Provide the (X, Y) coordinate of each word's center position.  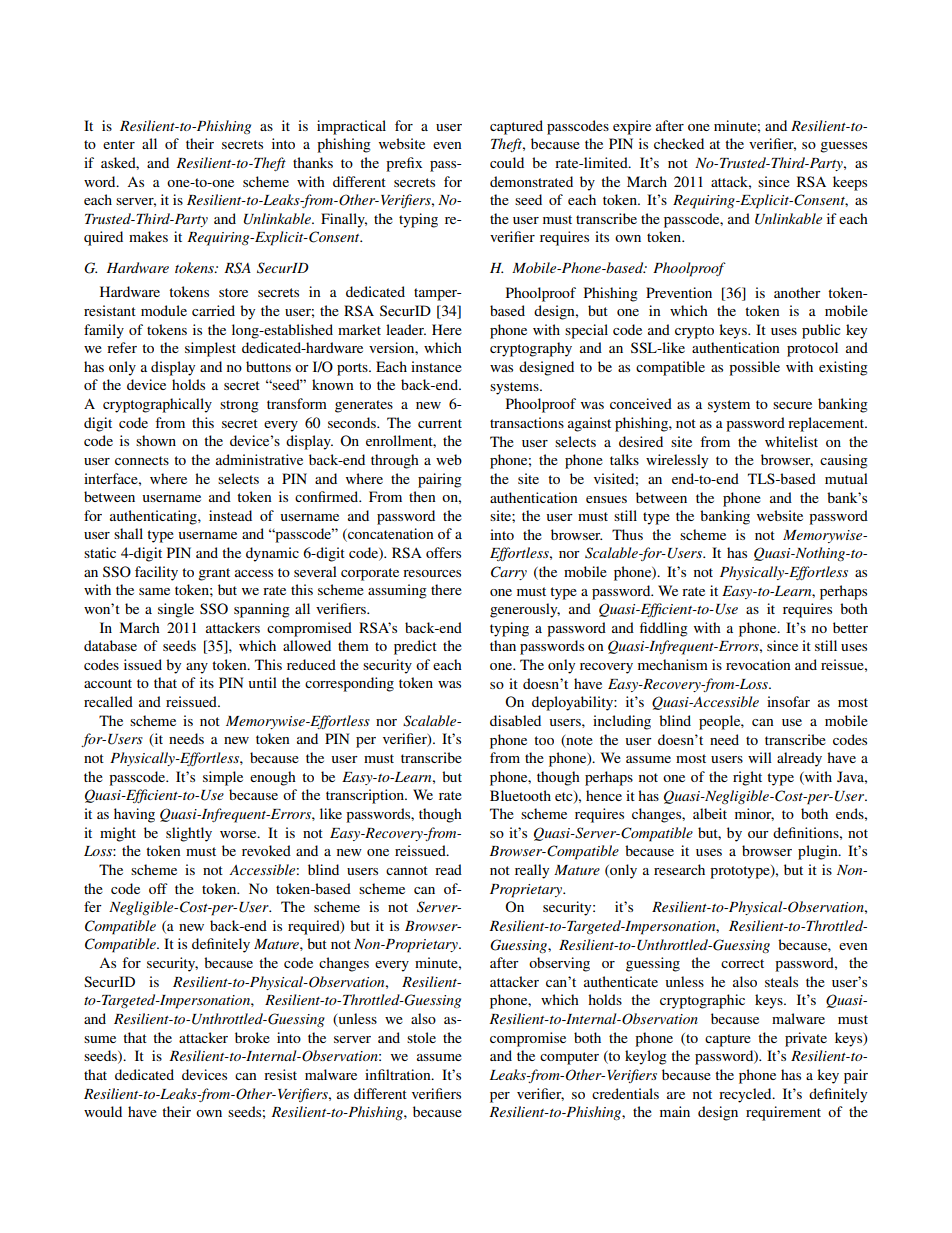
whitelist (791, 441)
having (134, 815)
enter (119, 144)
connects (142, 460)
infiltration (399, 1074)
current (440, 423)
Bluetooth (520, 795)
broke (252, 1037)
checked (679, 143)
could (507, 162)
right (747, 778)
